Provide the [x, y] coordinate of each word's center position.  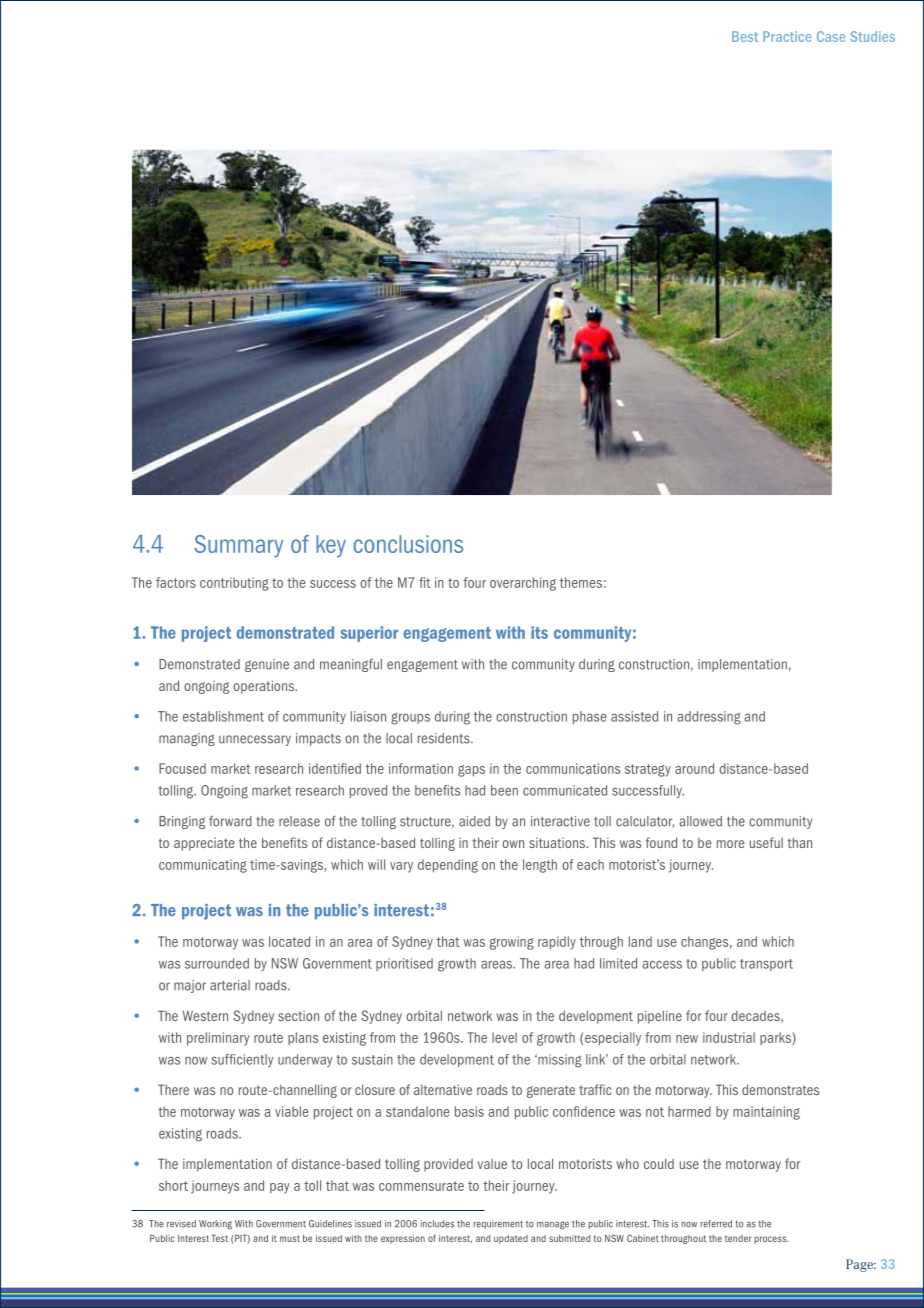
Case [831, 36]
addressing [709, 718]
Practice [787, 36]
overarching [523, 584]
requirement [498, 1224]
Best [745, 36]
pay [280, 1188]
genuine [267, 665]
